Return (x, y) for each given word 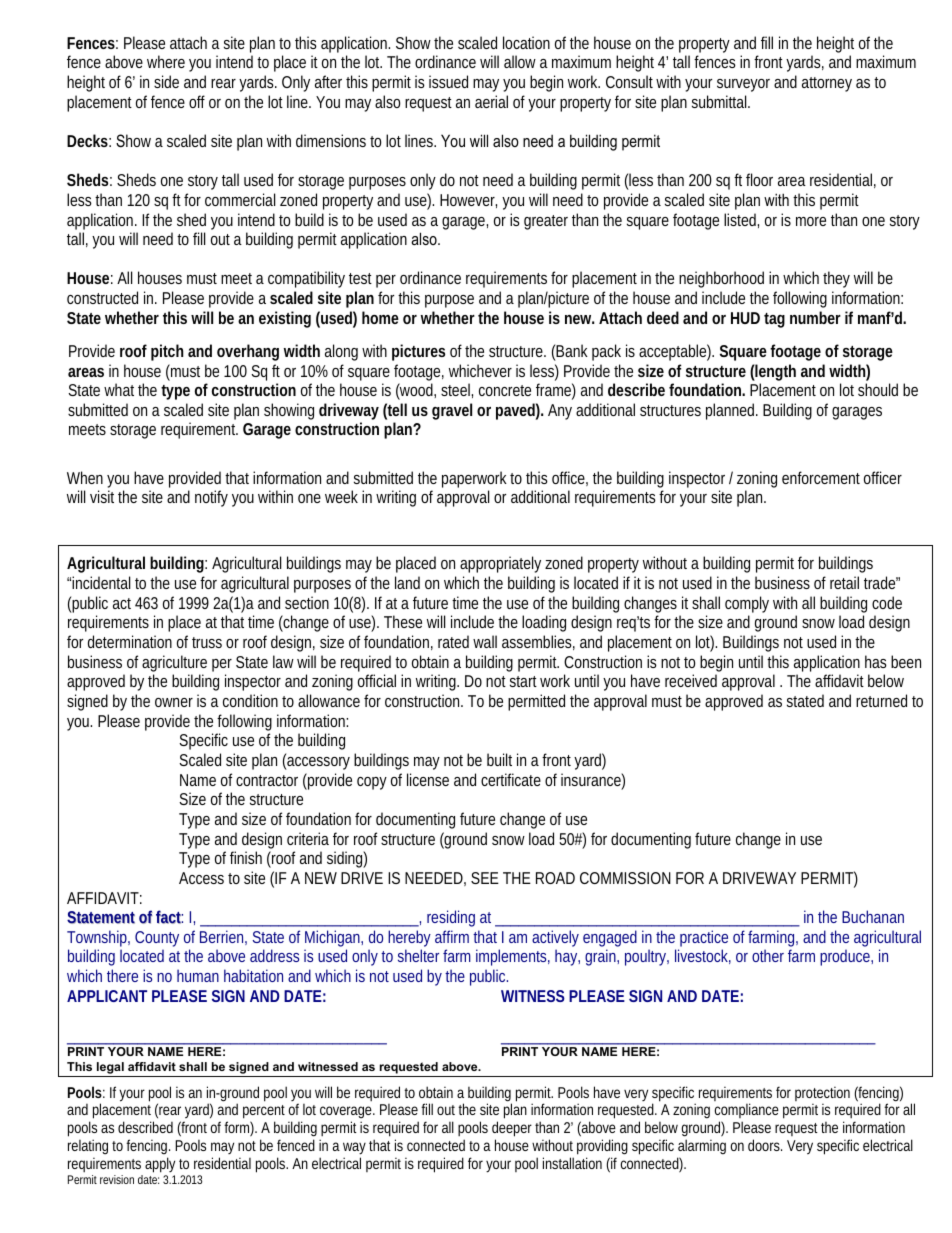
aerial (491, 101)
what (119, 389)
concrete (505, 390)
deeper (512, 1130)
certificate (511, 779)
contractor (267, 780)
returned (881, 700)
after (328, 81)
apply (160, 1166)
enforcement (821, 477)
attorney (827, 84)
